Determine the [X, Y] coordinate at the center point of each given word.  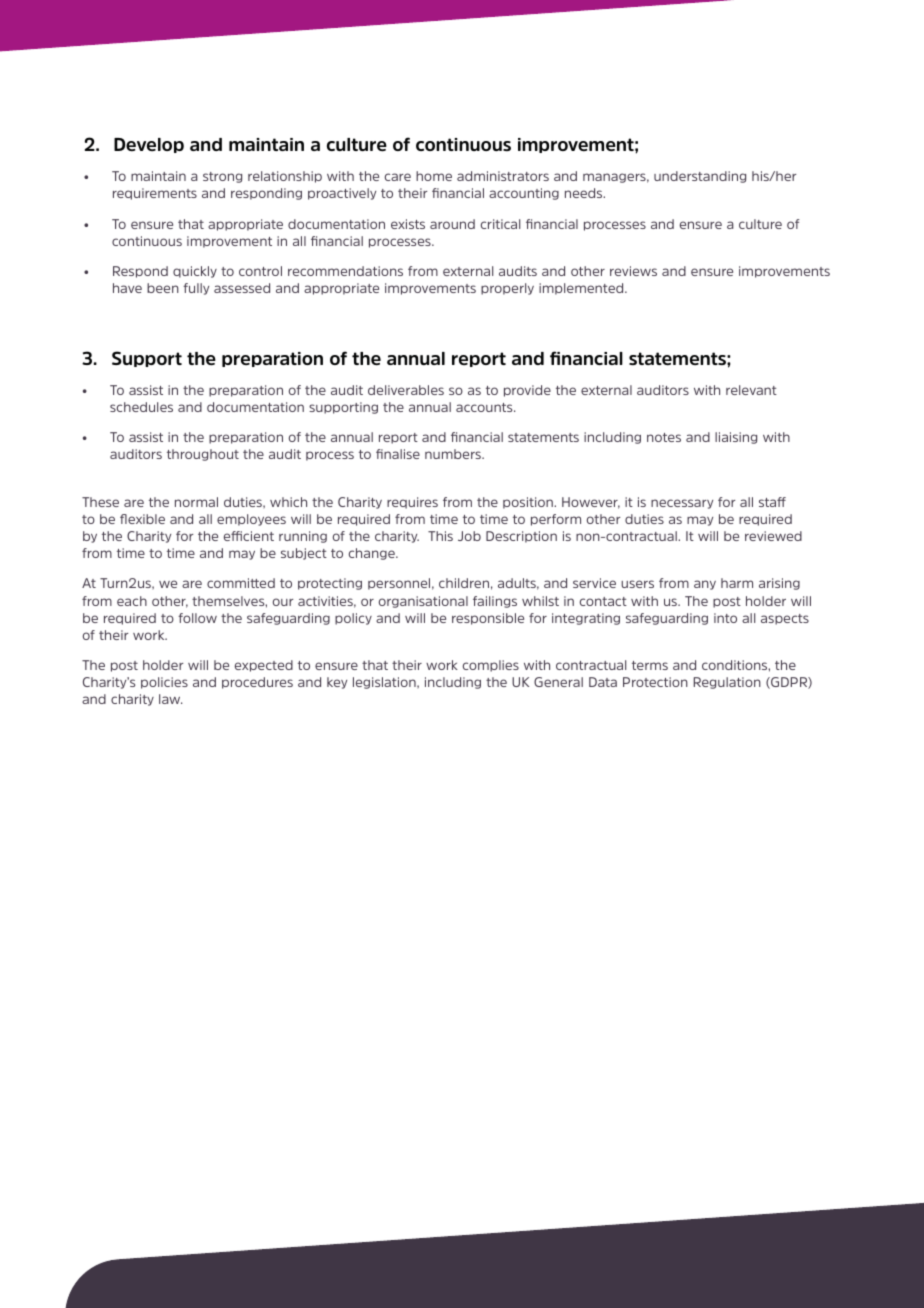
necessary [682, 504]
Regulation [727, 683]
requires [412, 503]
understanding [700, 177]
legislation [385, 683]
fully [196, 289]
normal [196, 502]
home [434, 176]
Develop [149, 145]
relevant [751, 390]
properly [507, 289]
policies [164, 683]
